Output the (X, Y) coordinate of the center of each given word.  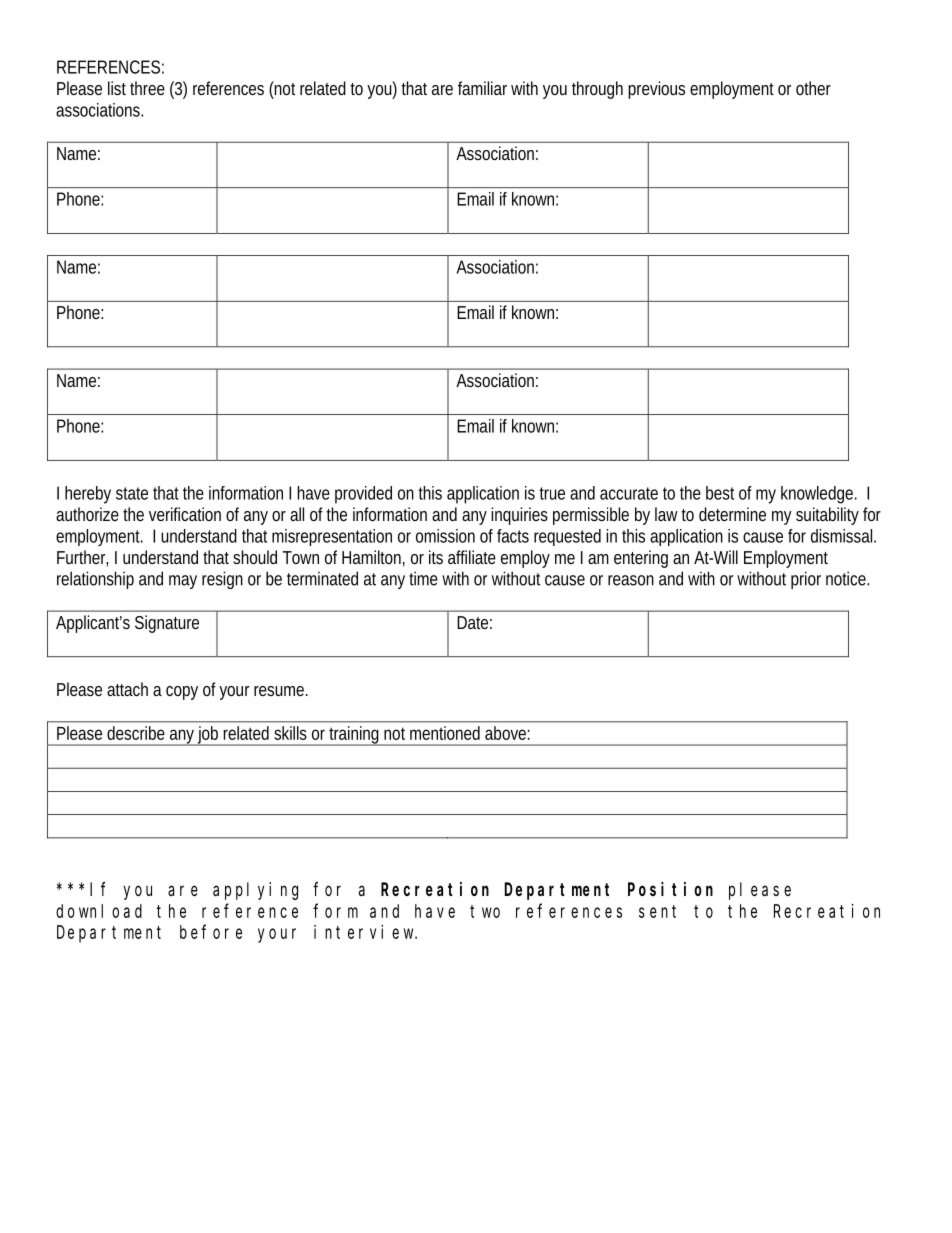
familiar (482, 88)
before (211, 932)
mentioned (445, 733)
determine (732, 514)
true (552, 493)
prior (806, 580)
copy (182, 693)
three (147, 88)
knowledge (819, 495)
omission (445, 536)
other (813, 88)
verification (185, 514)
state (132, 493)
